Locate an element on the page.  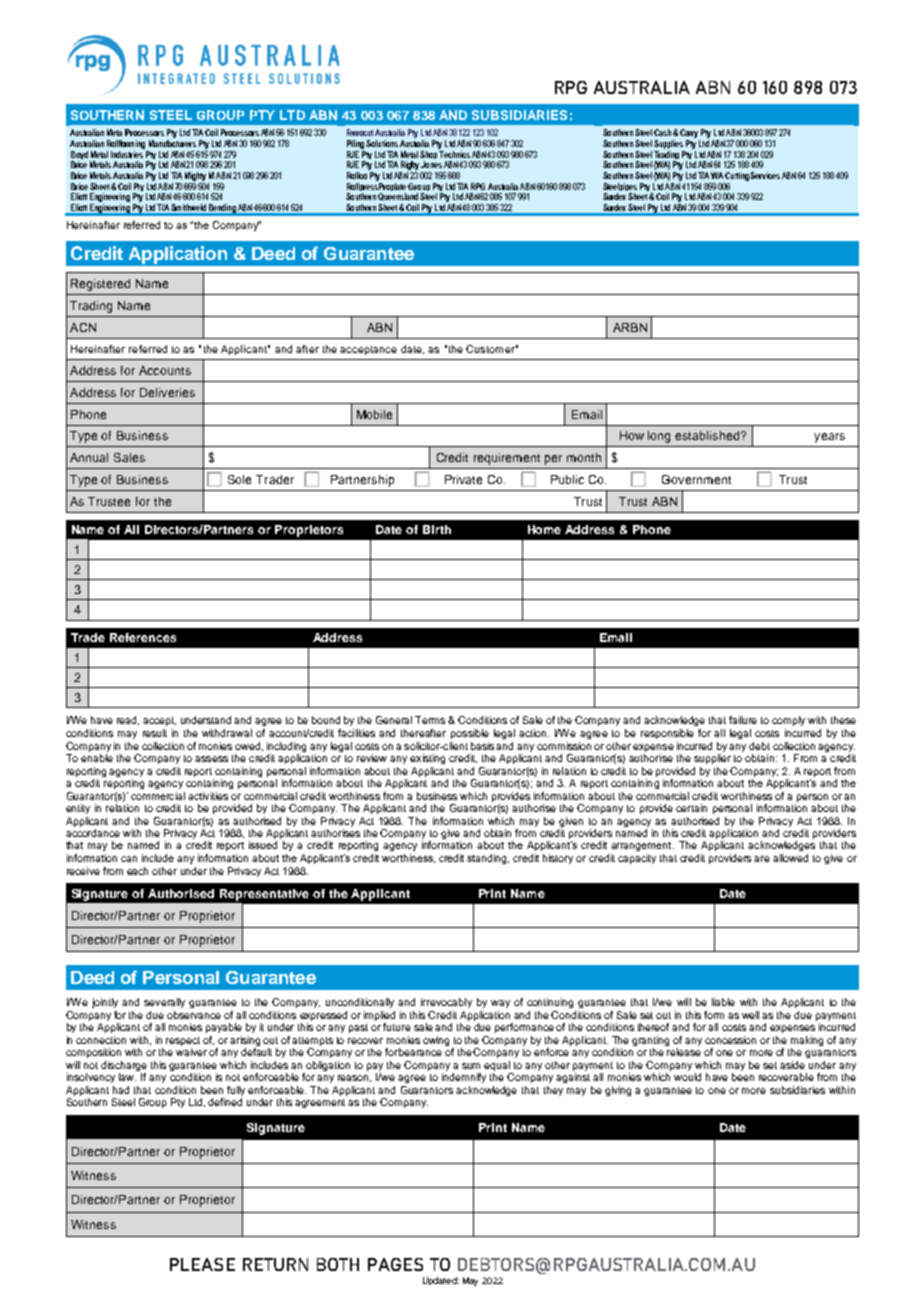
PAGES is located at coordinates (395, 1264).
